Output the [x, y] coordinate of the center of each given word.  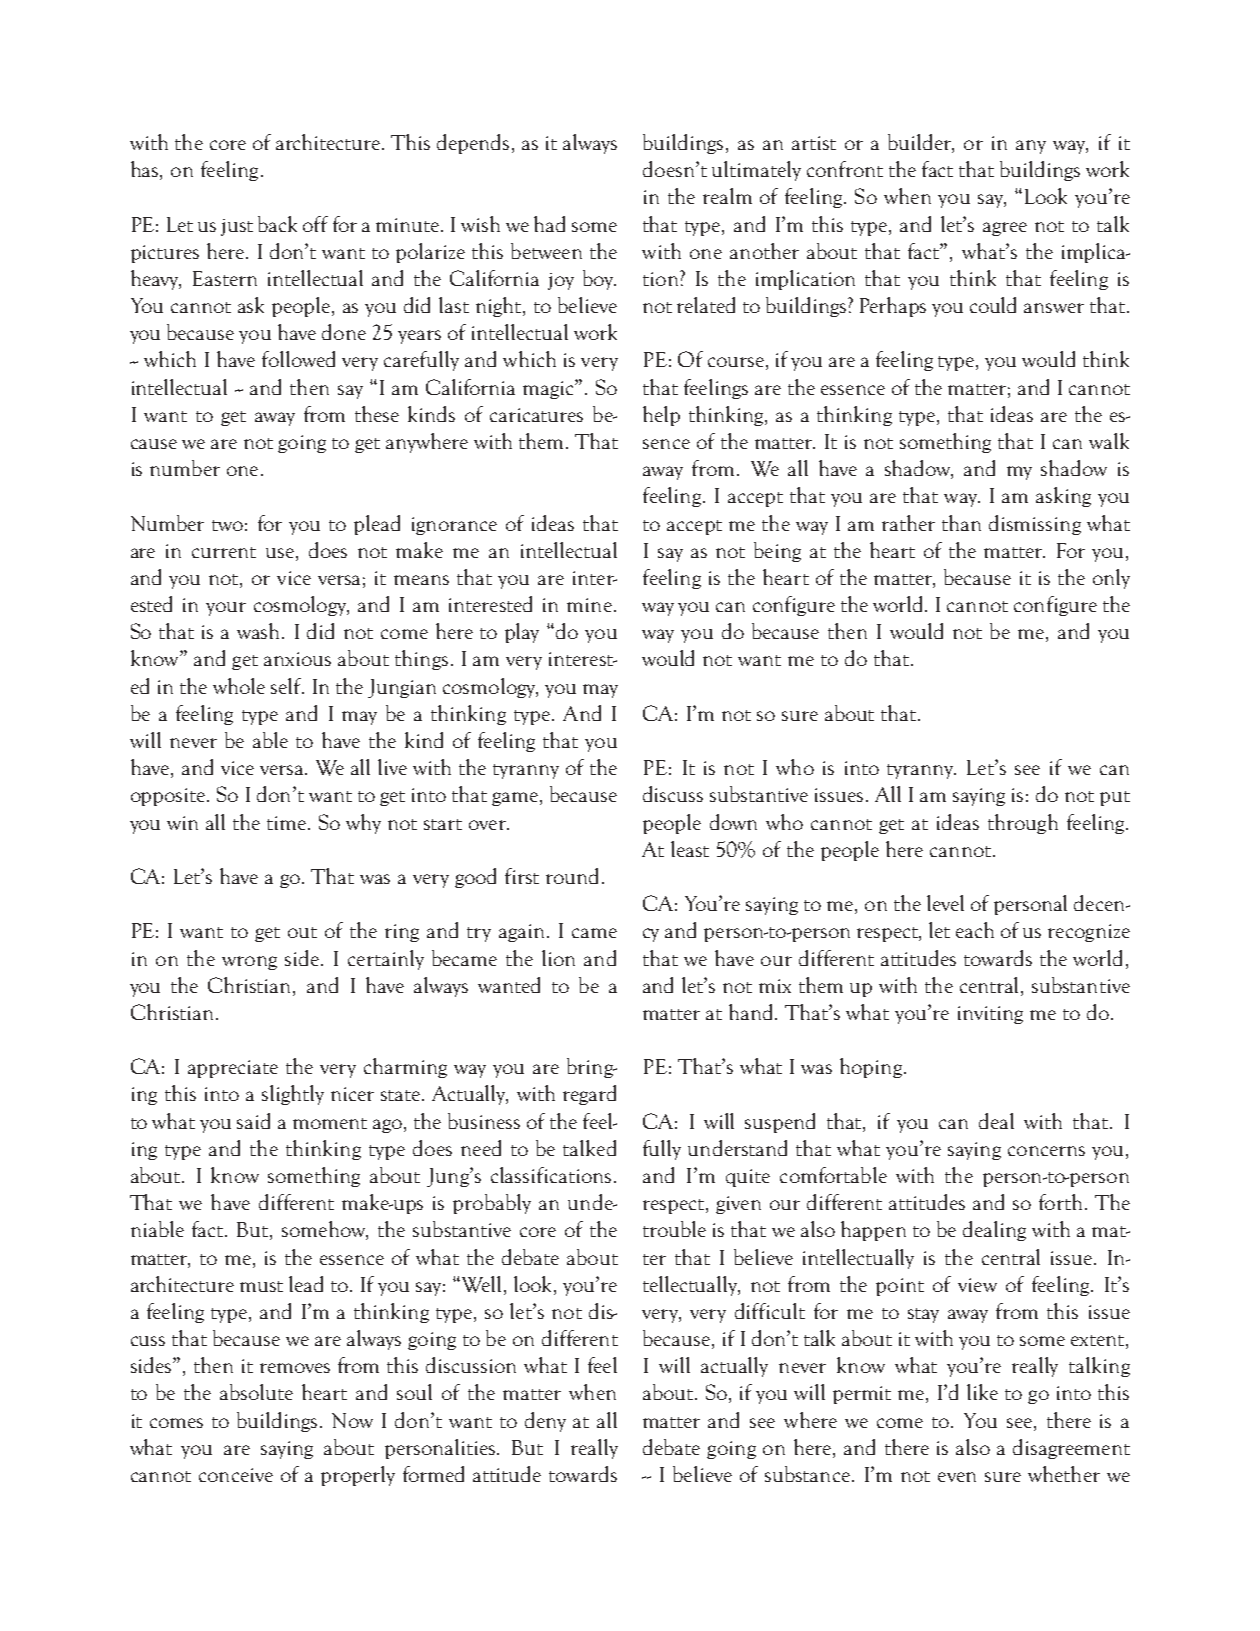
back [277, 224]
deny [545, 1422]
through [1023, 824]
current [224, 552]
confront [845, 169]
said [253, 1121]
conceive [236, 1475]
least [690, 849]
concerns [1046, 1151]
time [288, 823]
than [961, 523]
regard [589, 1095]
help [661, 416]
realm [727, 196]
